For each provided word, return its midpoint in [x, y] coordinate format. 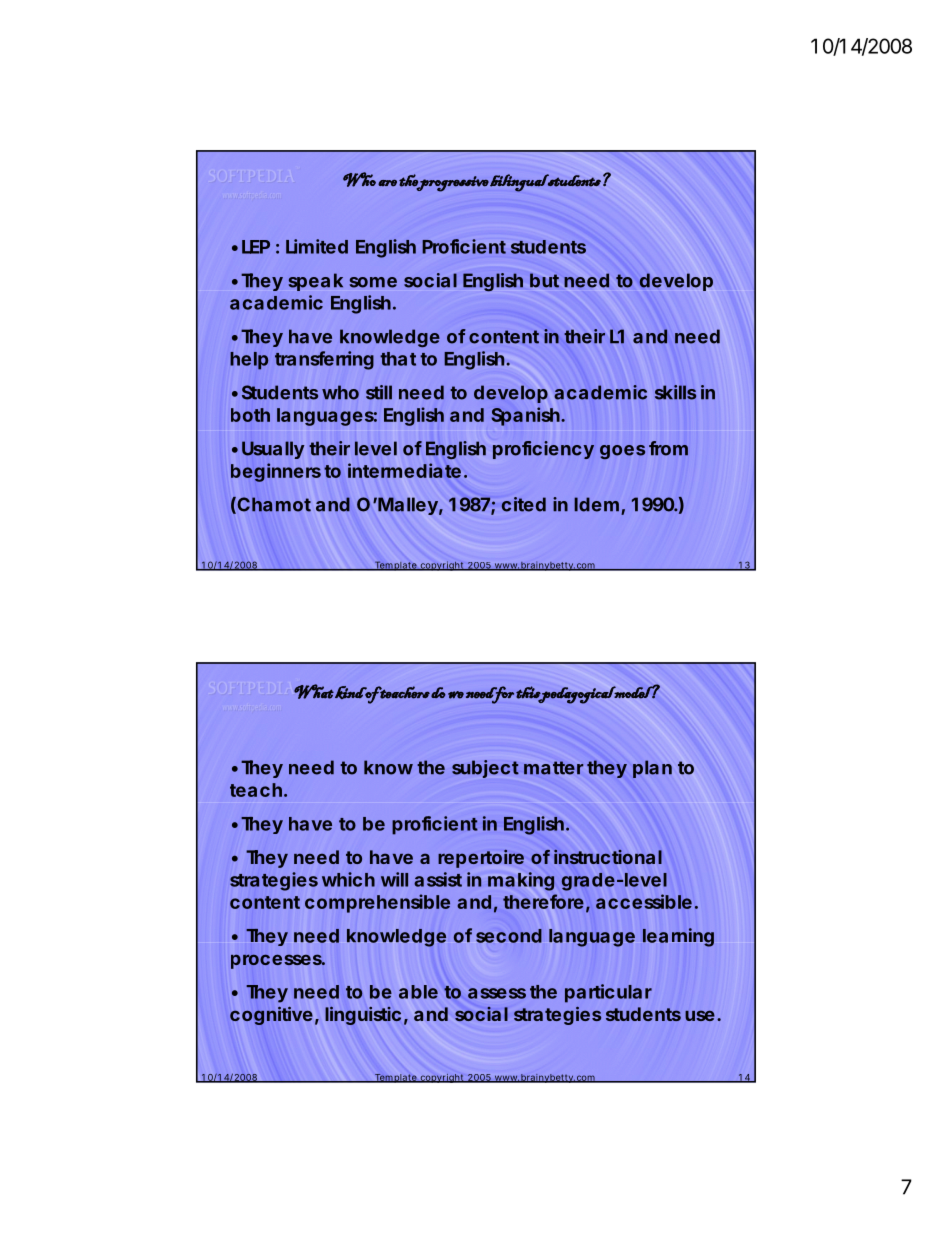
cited [524, 504]
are [387, 183]
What [314, 691]
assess [497, 993]
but [544, 280]
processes [277, 961]
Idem [596, 504]
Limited [317, 246]
